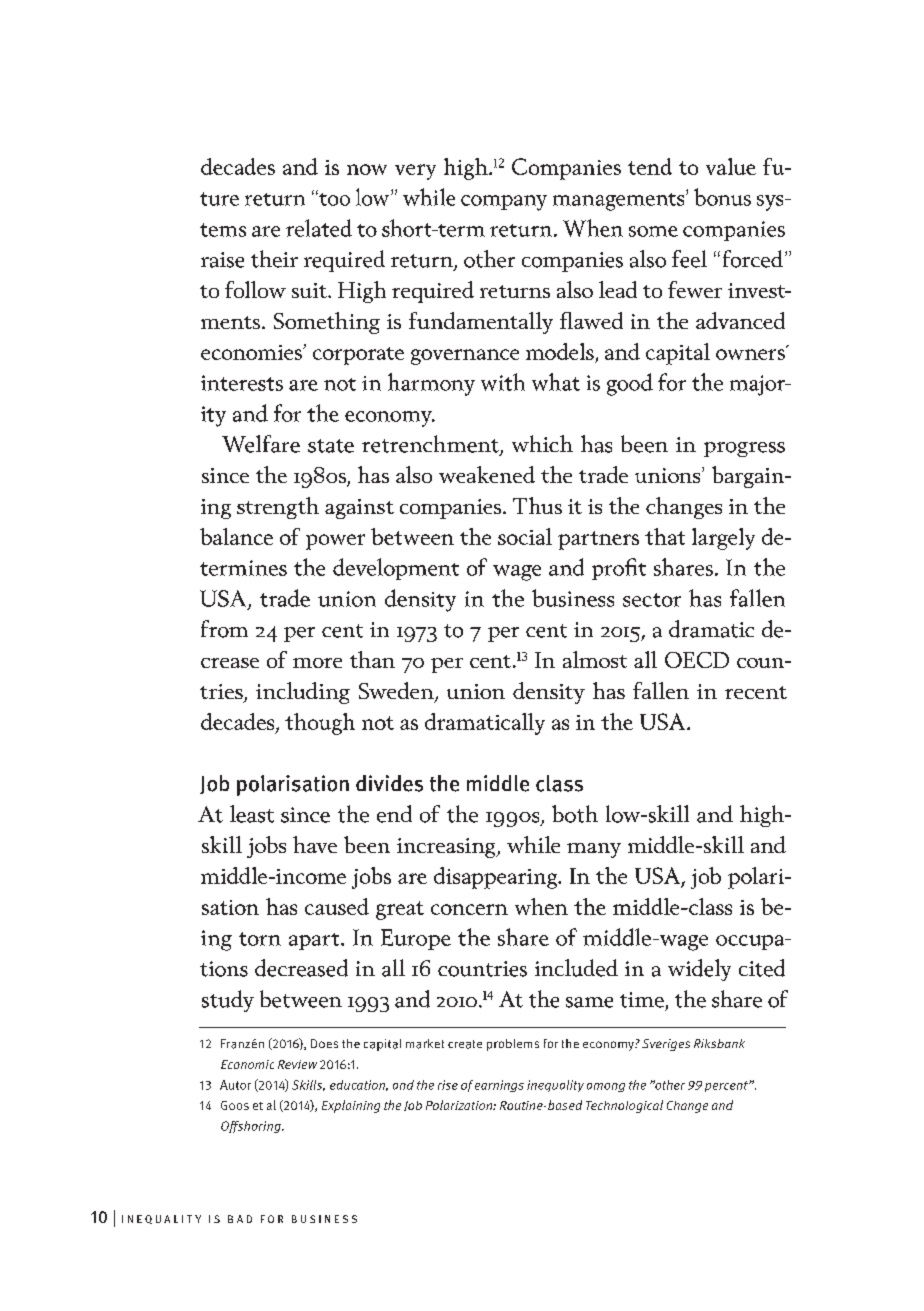 This page has height=1311, width=924. What do you see at coordinates (261, 444) in the page?
I see `Welfare` at bounding box center [261, 444].
